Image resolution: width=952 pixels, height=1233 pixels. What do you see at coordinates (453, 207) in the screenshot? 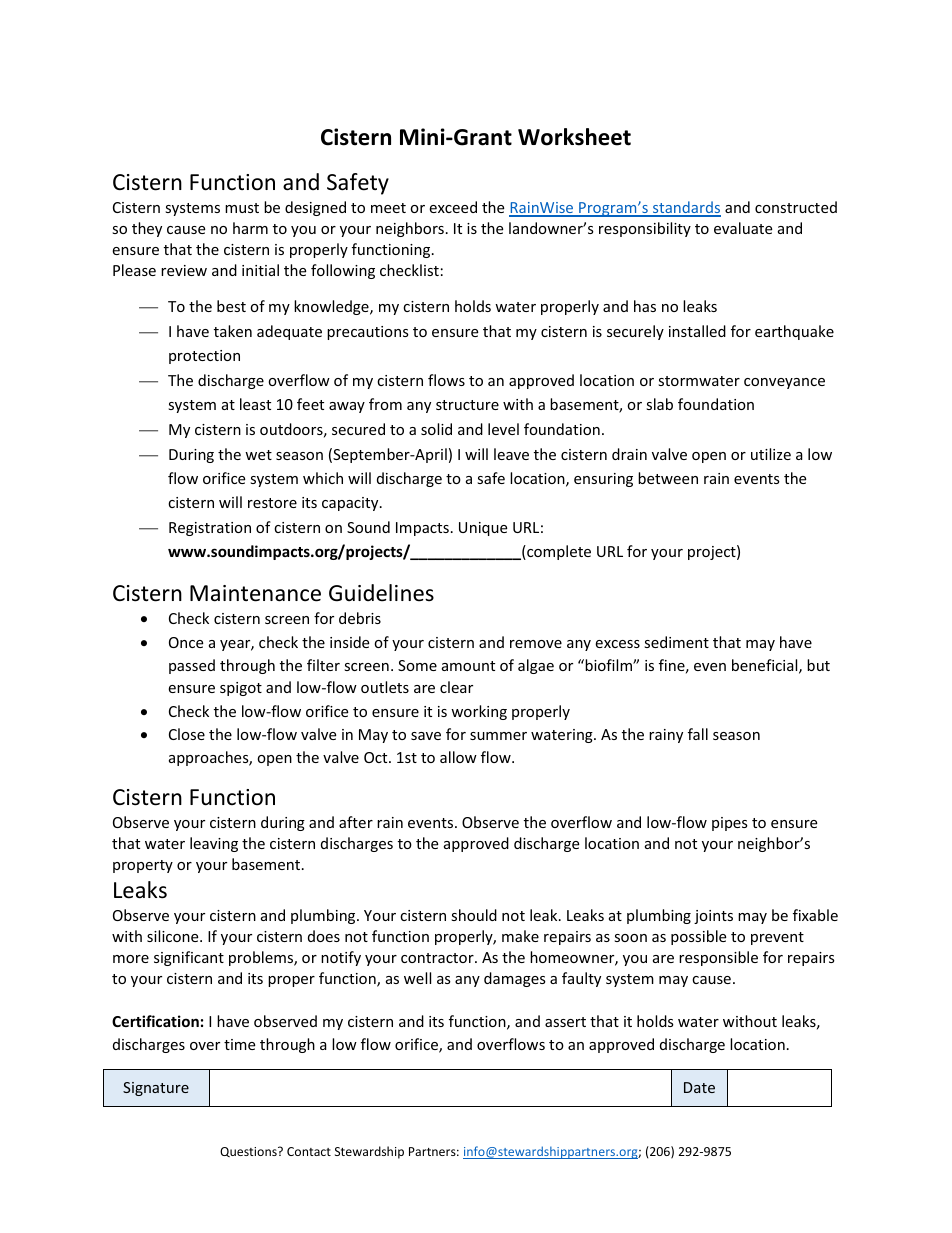
I see `exceed` at bounding box center [453, 207].
